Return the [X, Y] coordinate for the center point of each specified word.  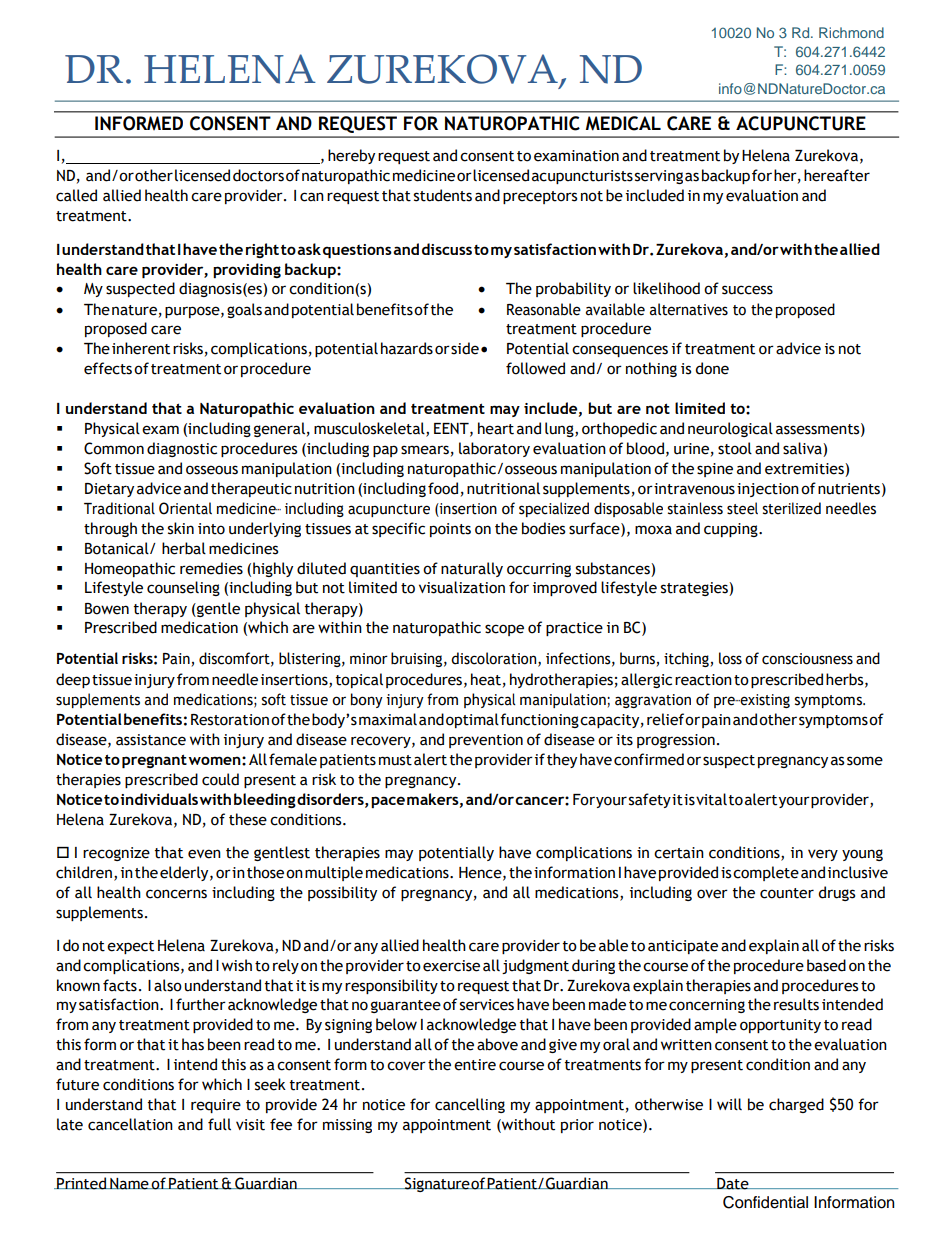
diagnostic [182, 449]
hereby [351, 156]
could [220, 779]
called [76, 195]
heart [496, 428]
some [865, 761]
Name [129, 1184]
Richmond [851, 32]
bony [367, 700]
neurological [730, 429]
